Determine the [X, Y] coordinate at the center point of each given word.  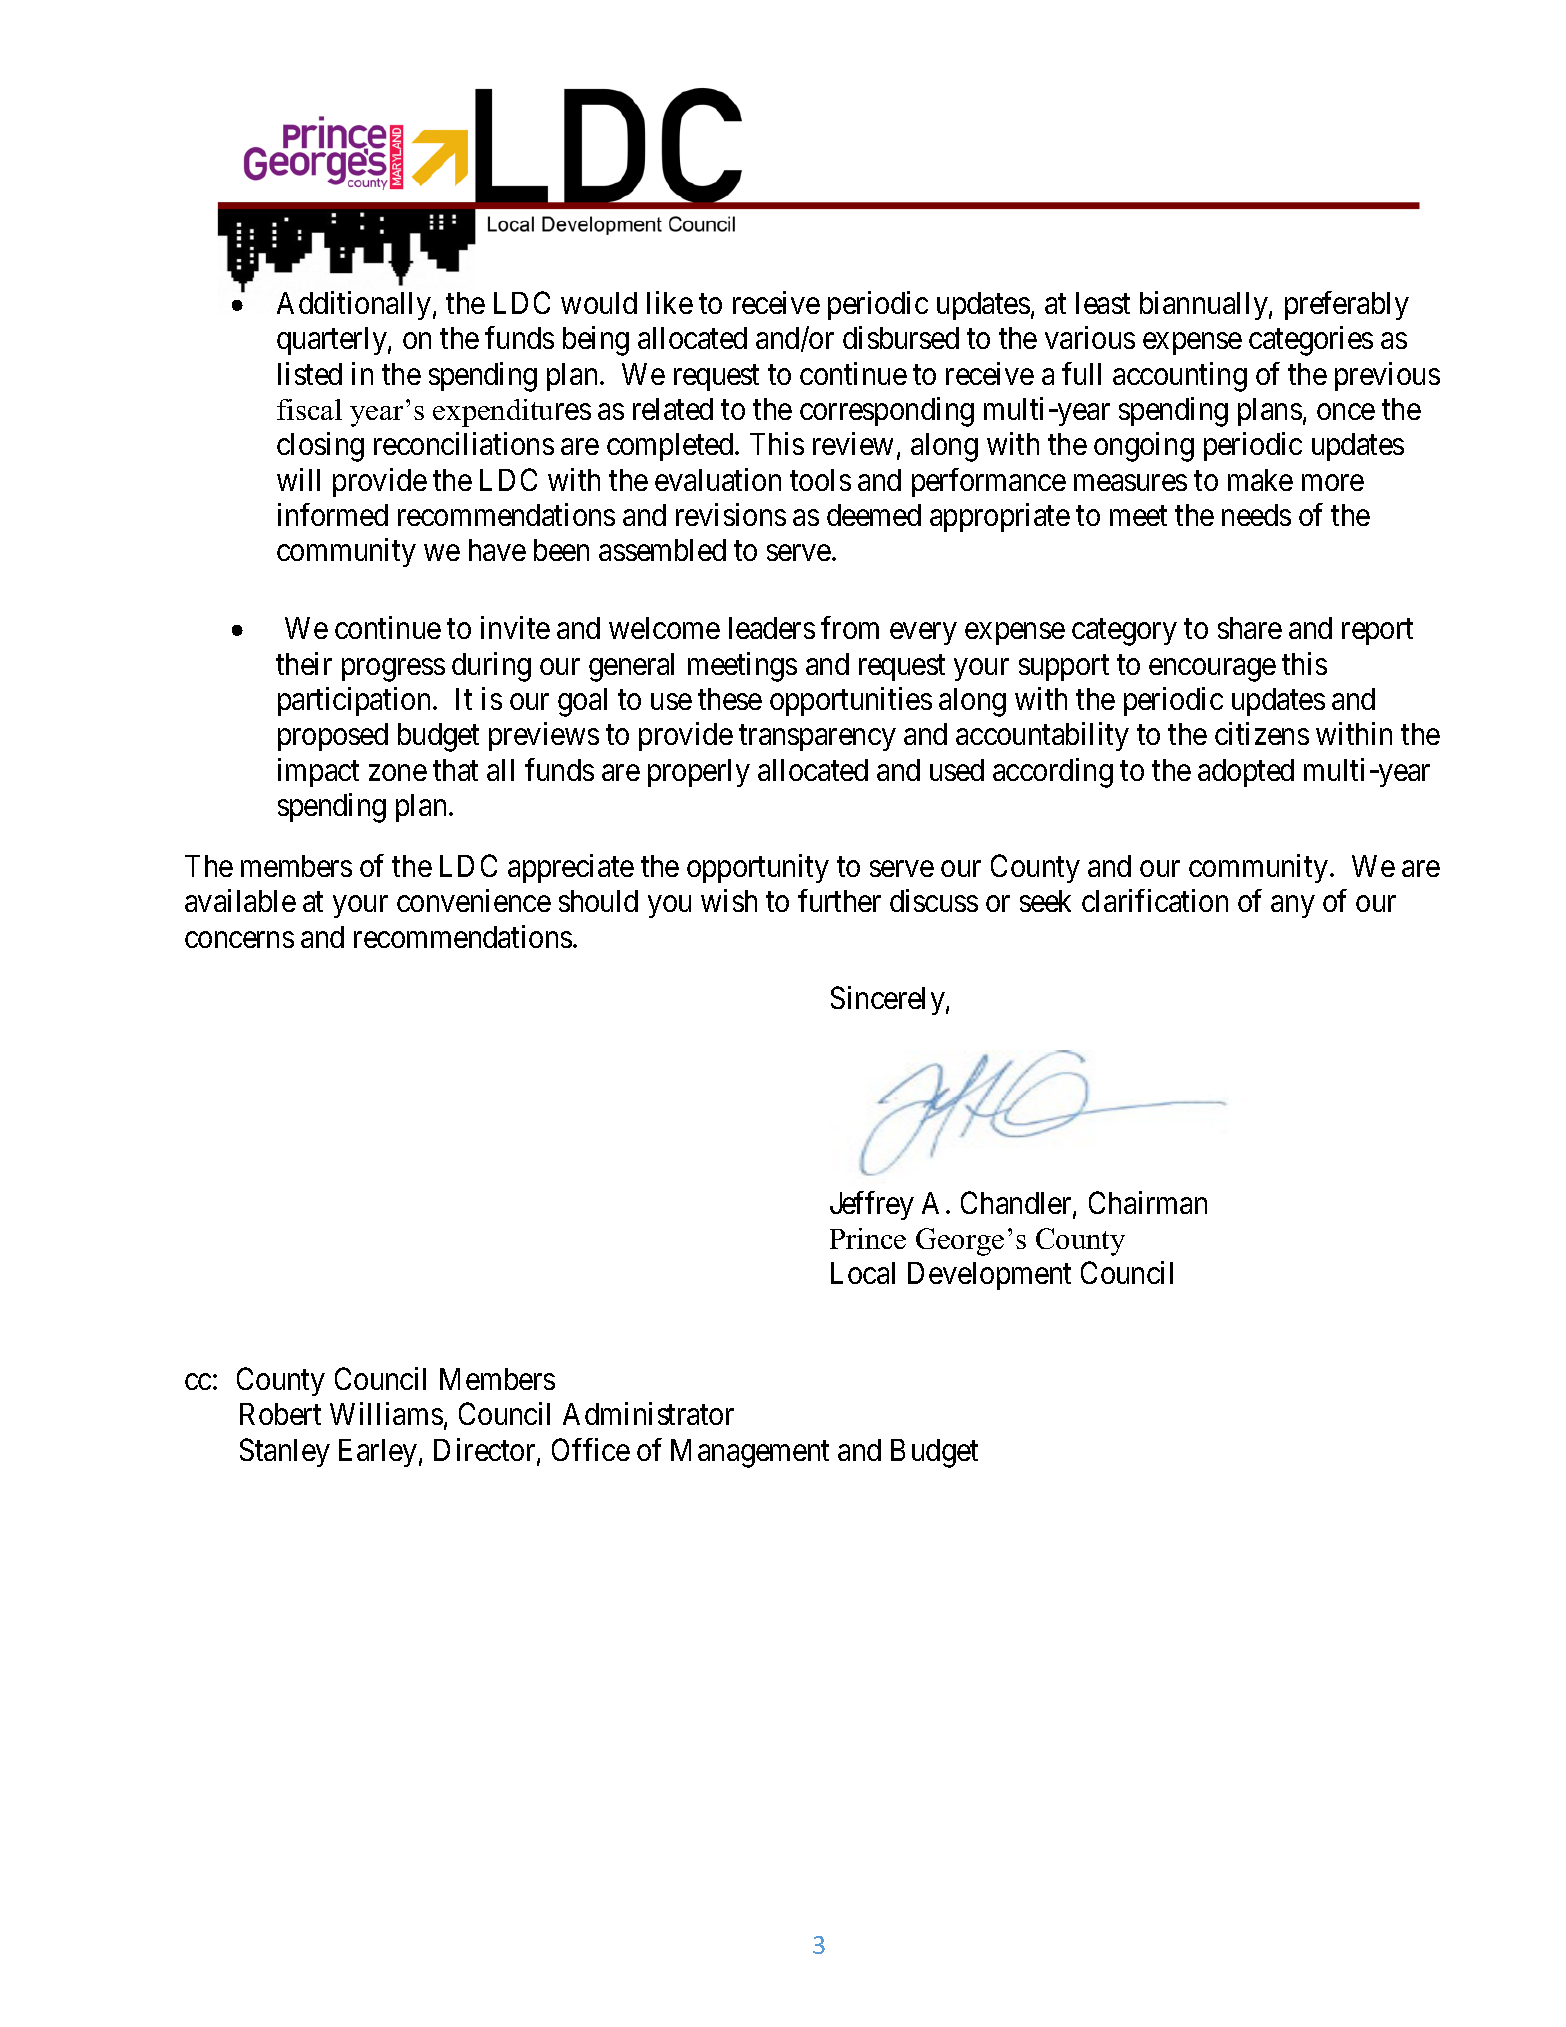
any [1292, 907]
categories [1311, 341]
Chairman [1148, 1202]
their [304, 663]
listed [310, 373]
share [1250, 628]
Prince [868, 1238]
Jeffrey [872, 1205]
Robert [280, 1414]
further [839, 900]
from [850, 627]
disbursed [901, 337]
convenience [474, 900]
